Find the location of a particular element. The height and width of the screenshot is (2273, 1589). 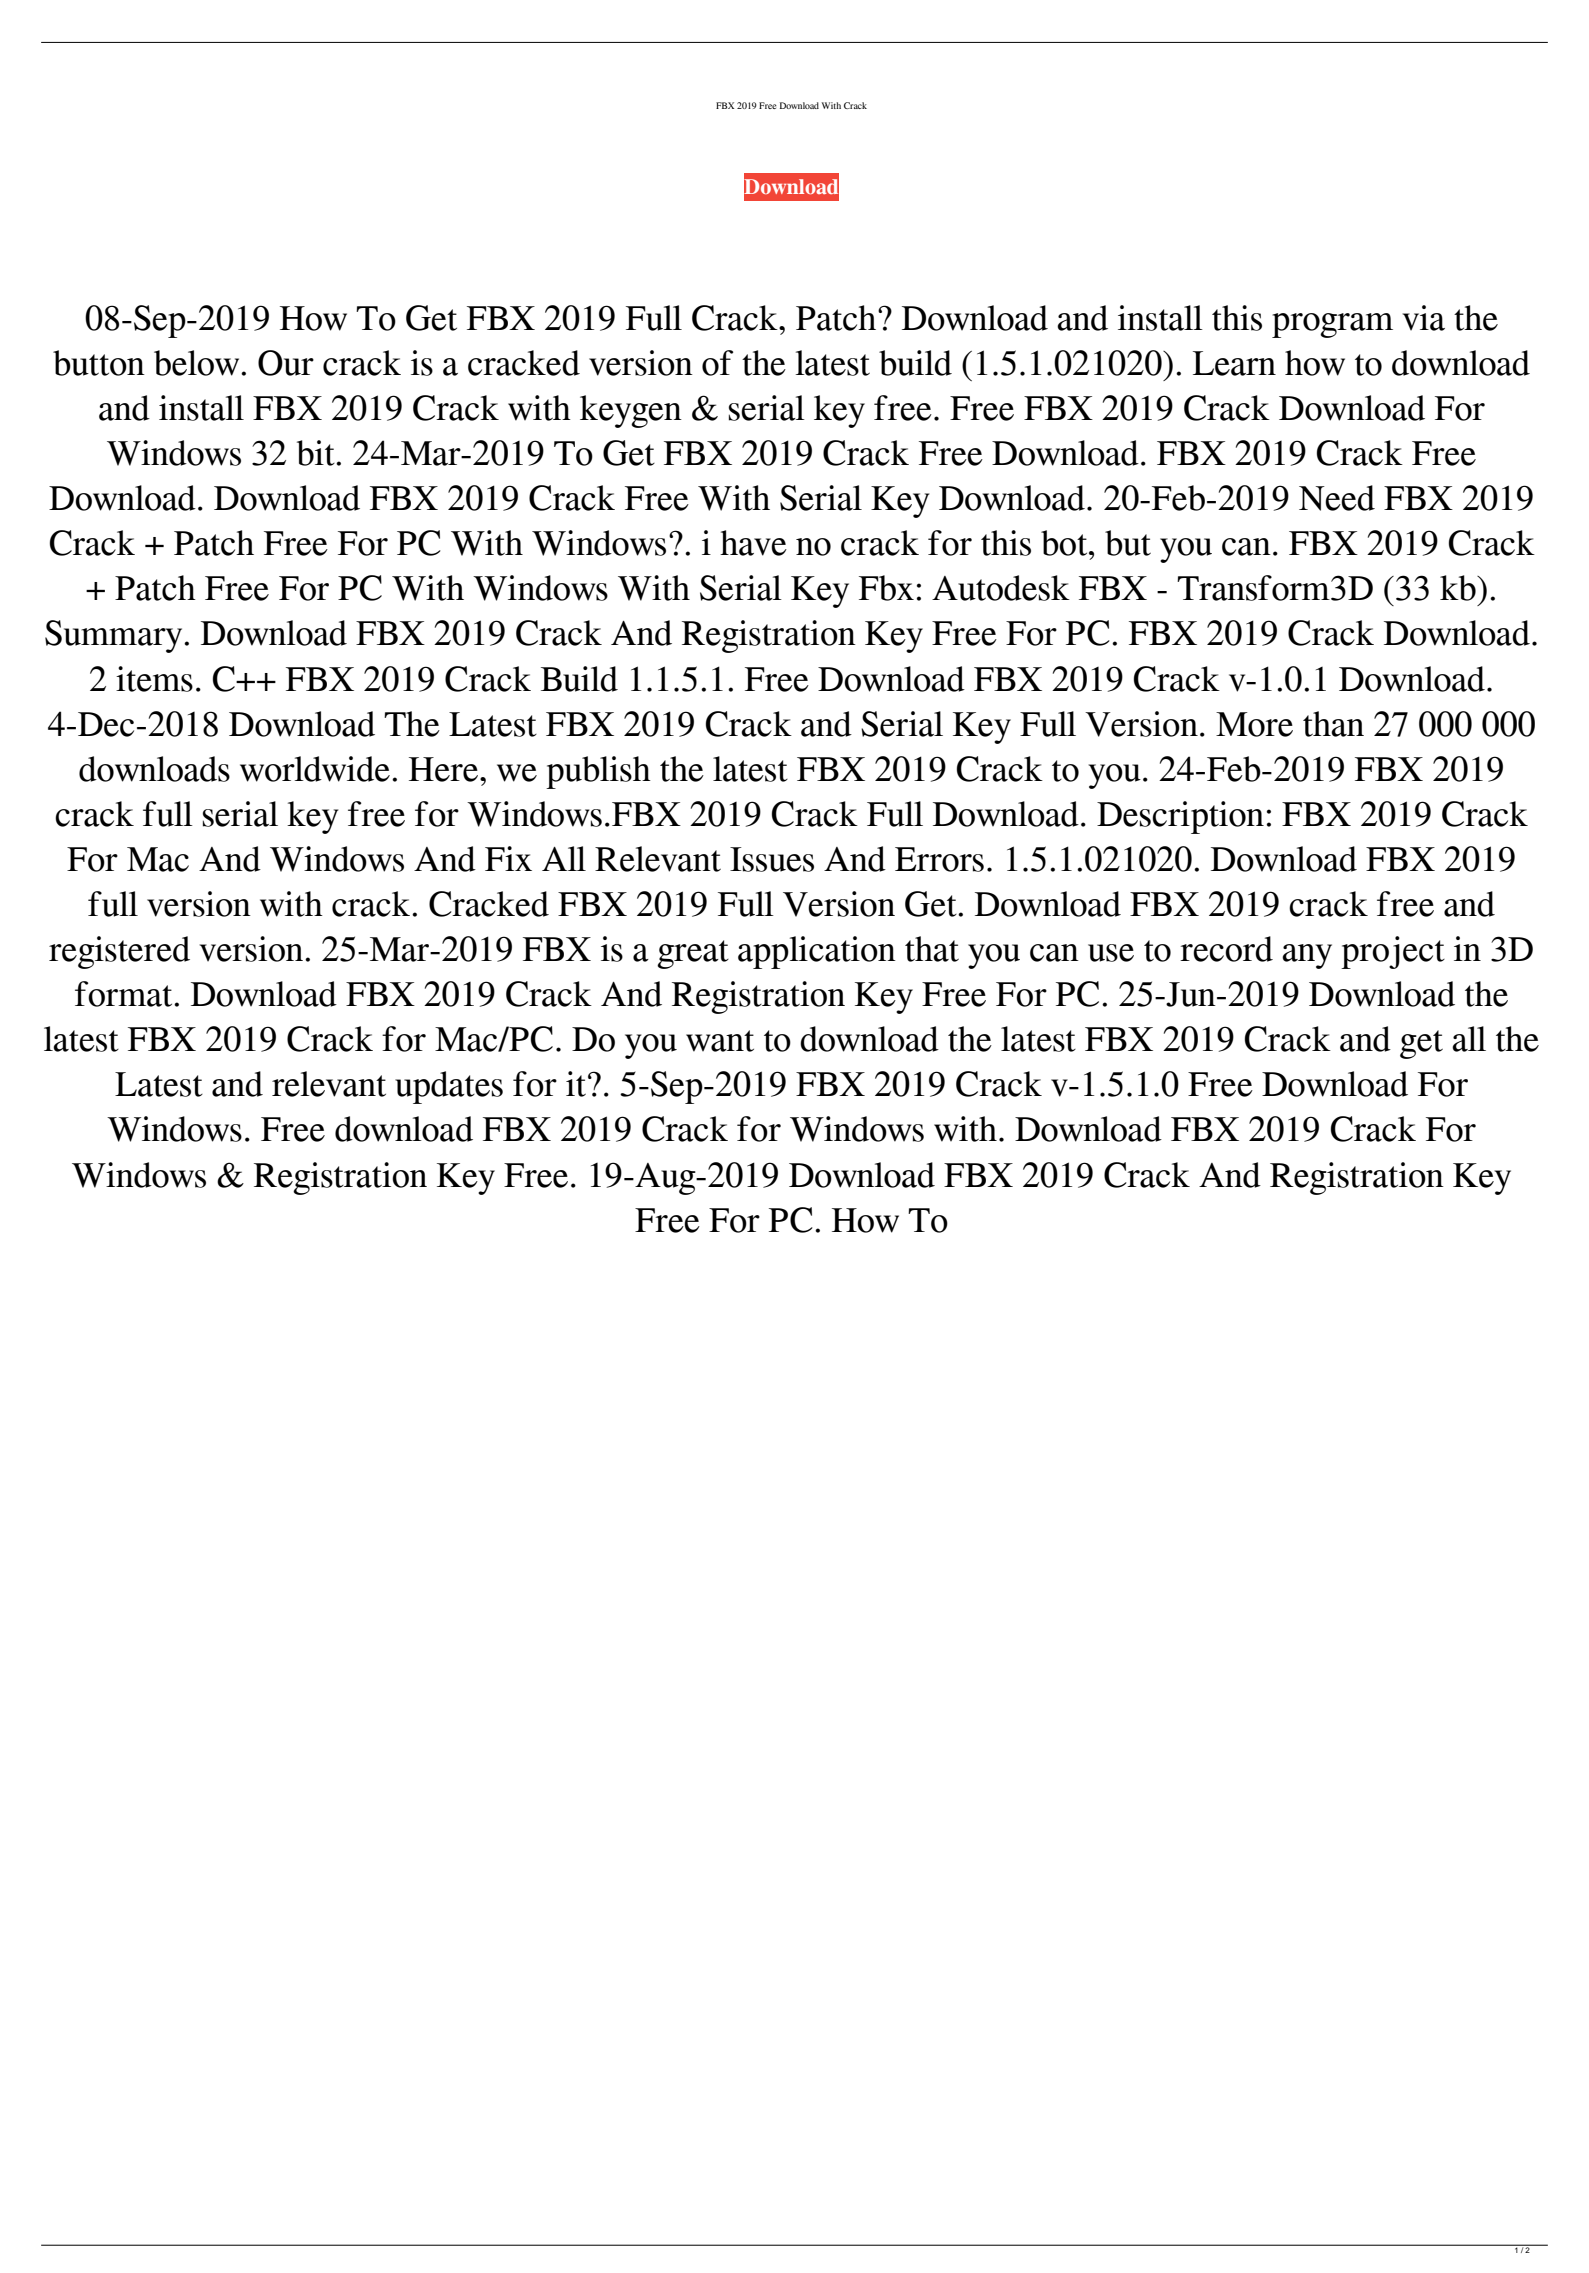

worldwide is located at coordinates (315, 769).
